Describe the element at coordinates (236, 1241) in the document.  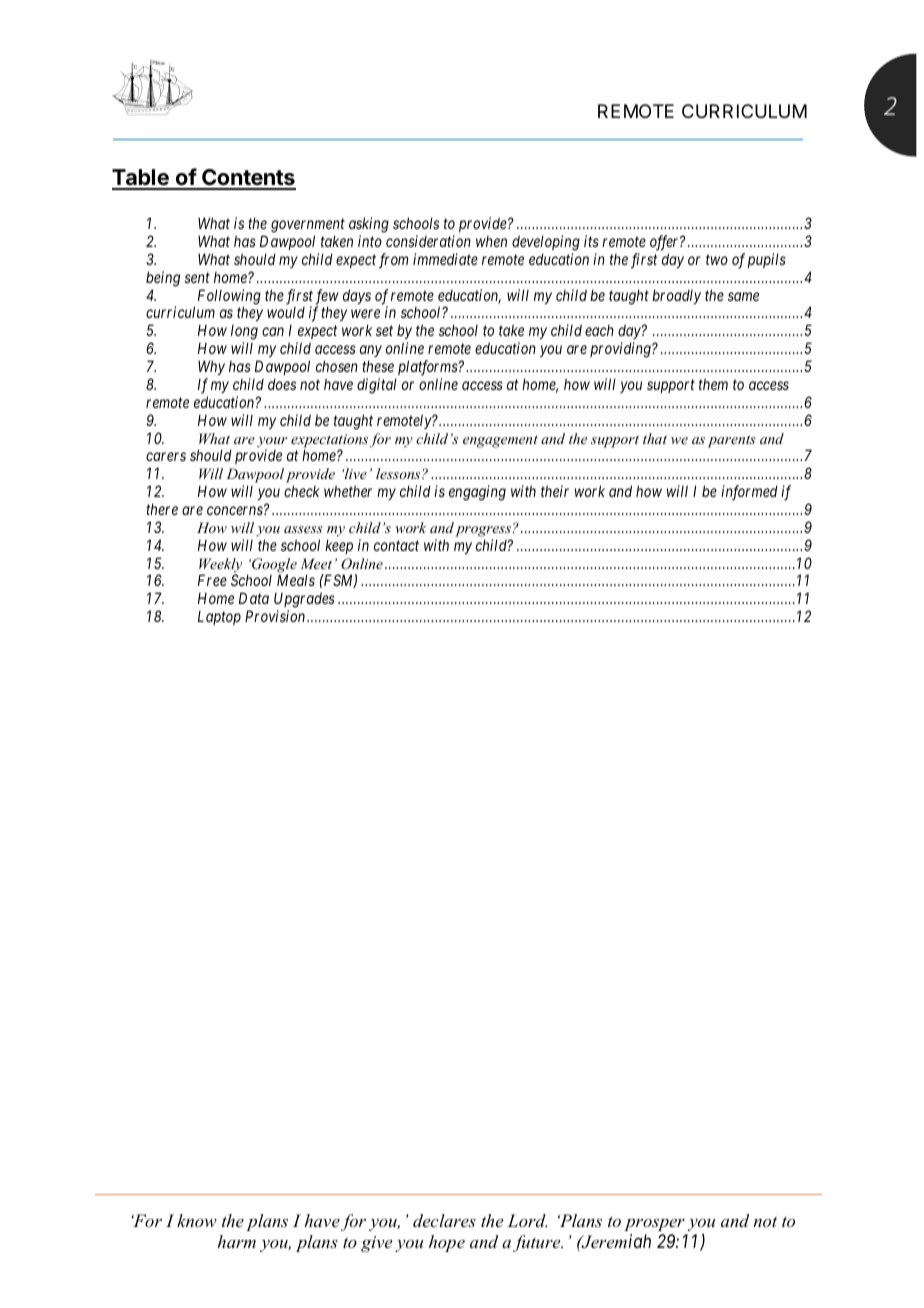
I see `harm` at that location.
